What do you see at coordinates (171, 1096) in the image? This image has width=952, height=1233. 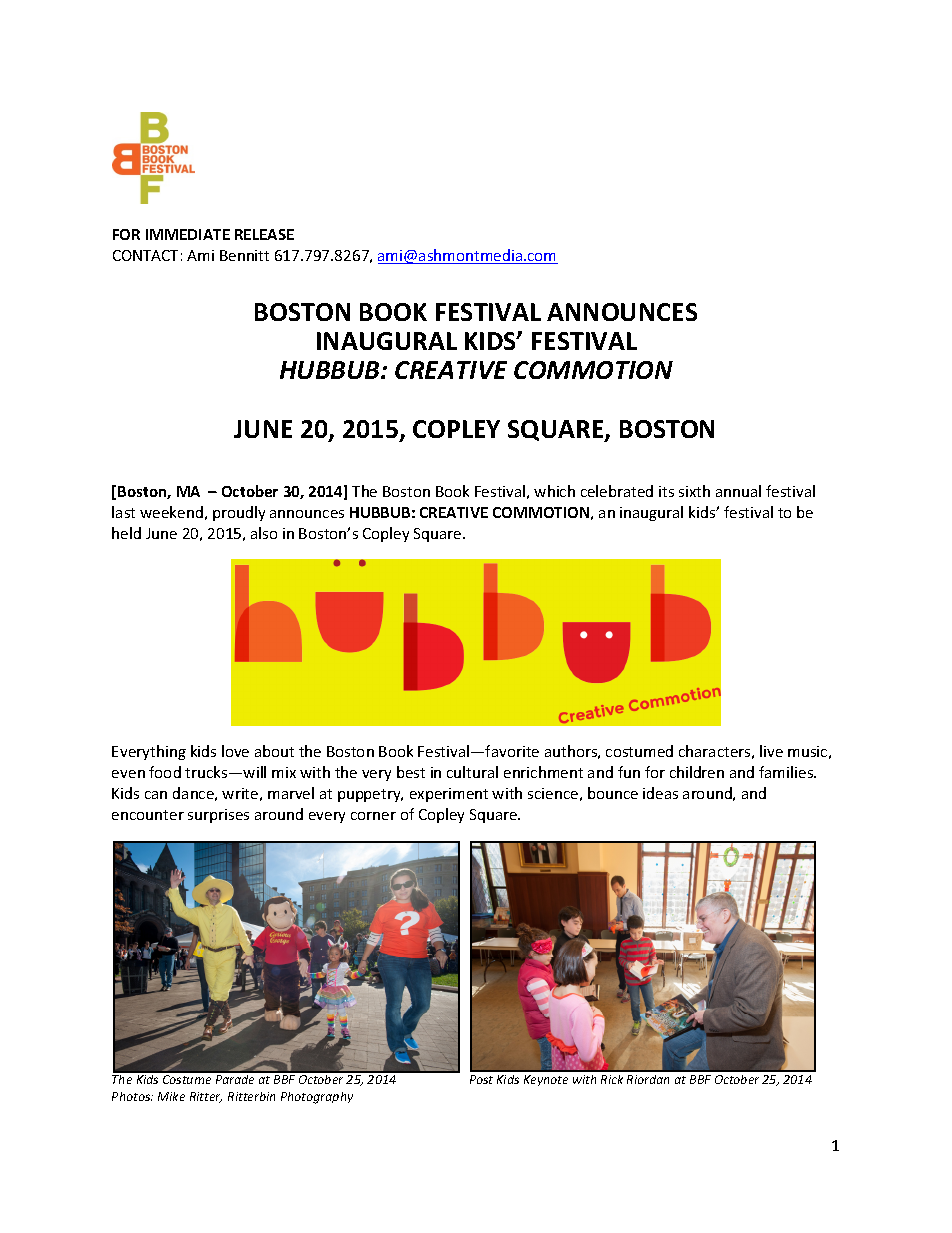 I see `Mike` at bounding box center [171, 1096].
